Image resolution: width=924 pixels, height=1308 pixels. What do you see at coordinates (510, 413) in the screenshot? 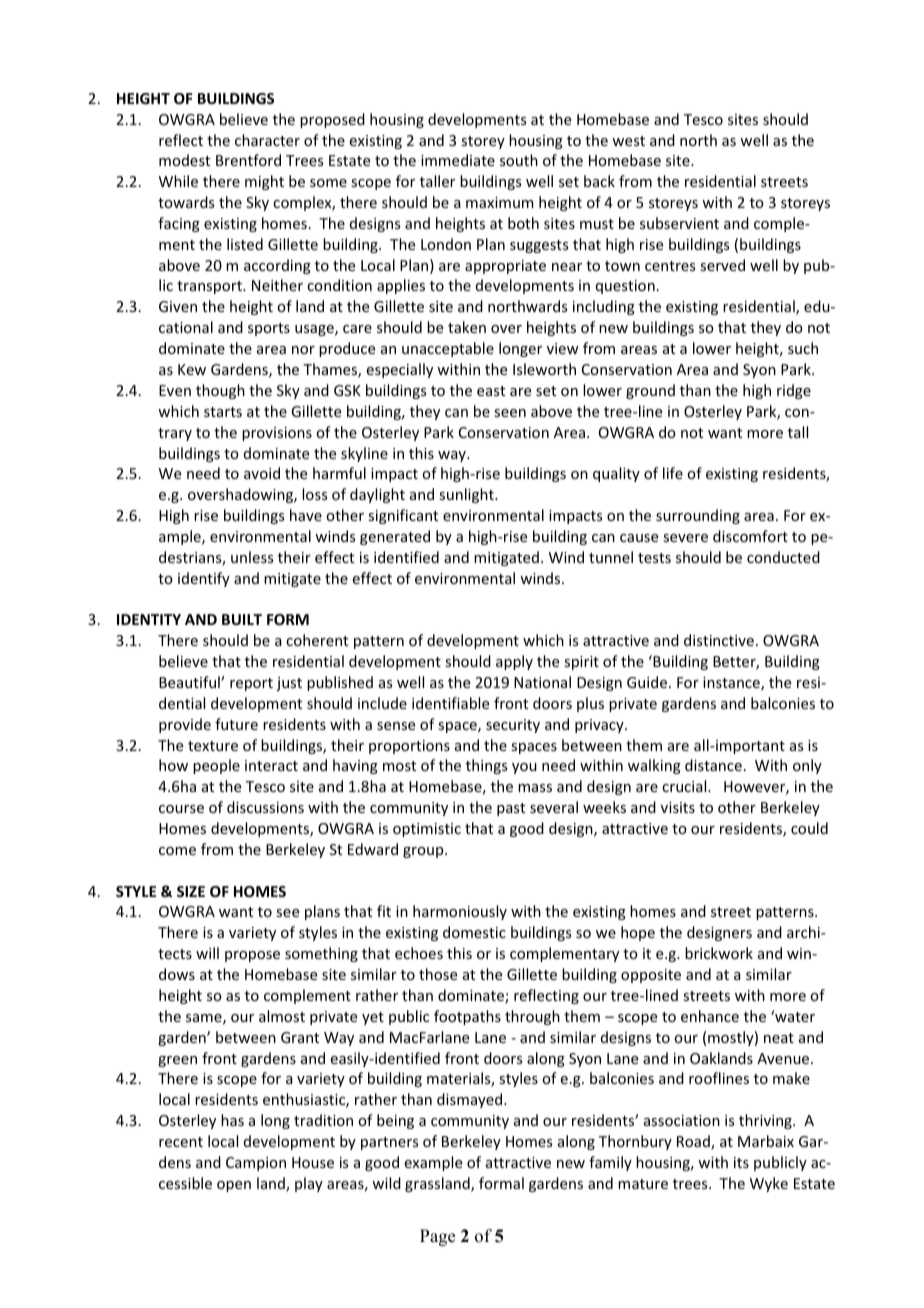
I see `seen` at bounding box center [510, 413].
